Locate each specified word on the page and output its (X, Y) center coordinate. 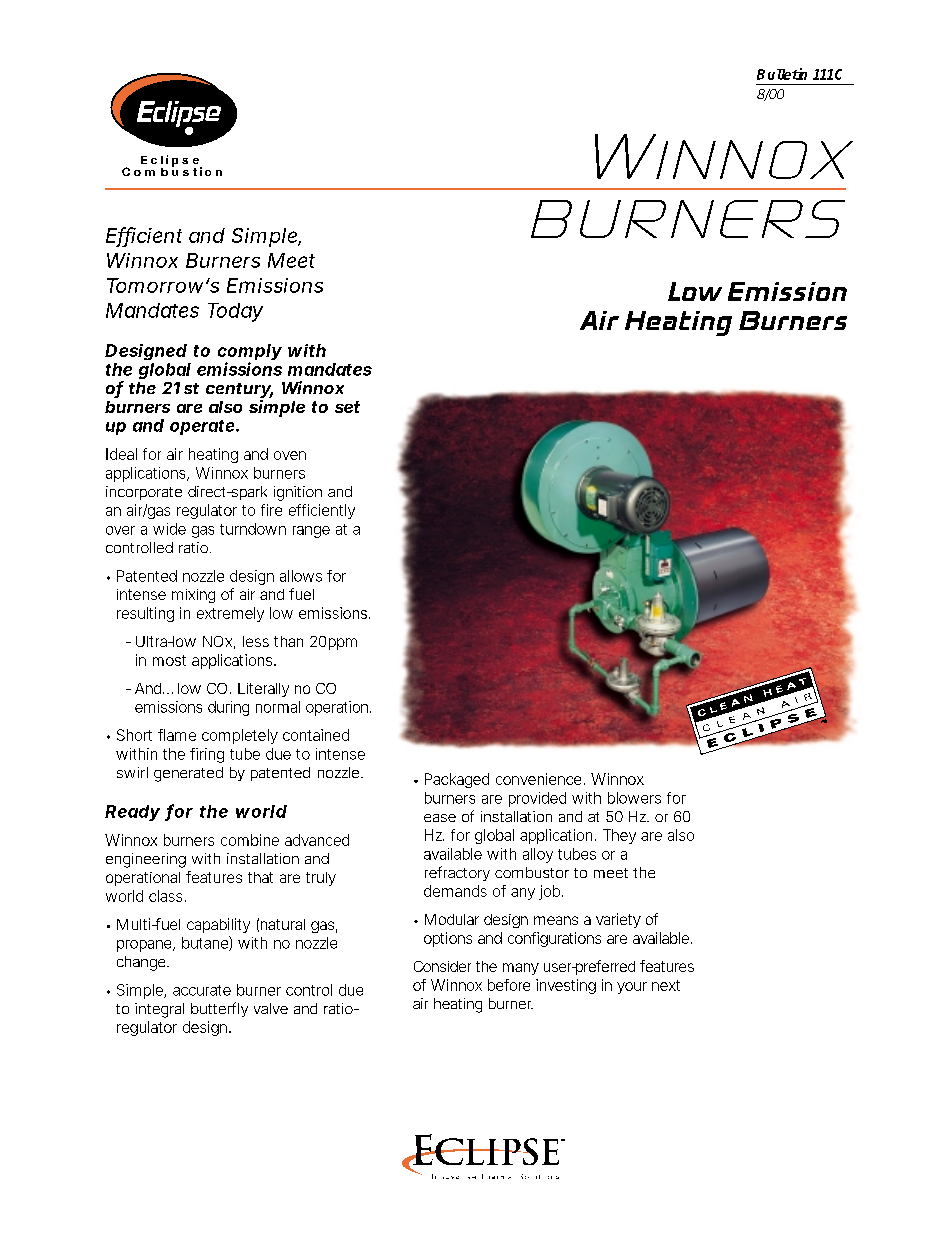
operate (202, 427)
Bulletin (782, 74)
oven (290, 455)
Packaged (457, 780)
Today (235, 312)
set (347, 407)
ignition (298, 493)
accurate (202, 990)
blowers (634, 798)
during (228, 708)
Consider (442, 966)
